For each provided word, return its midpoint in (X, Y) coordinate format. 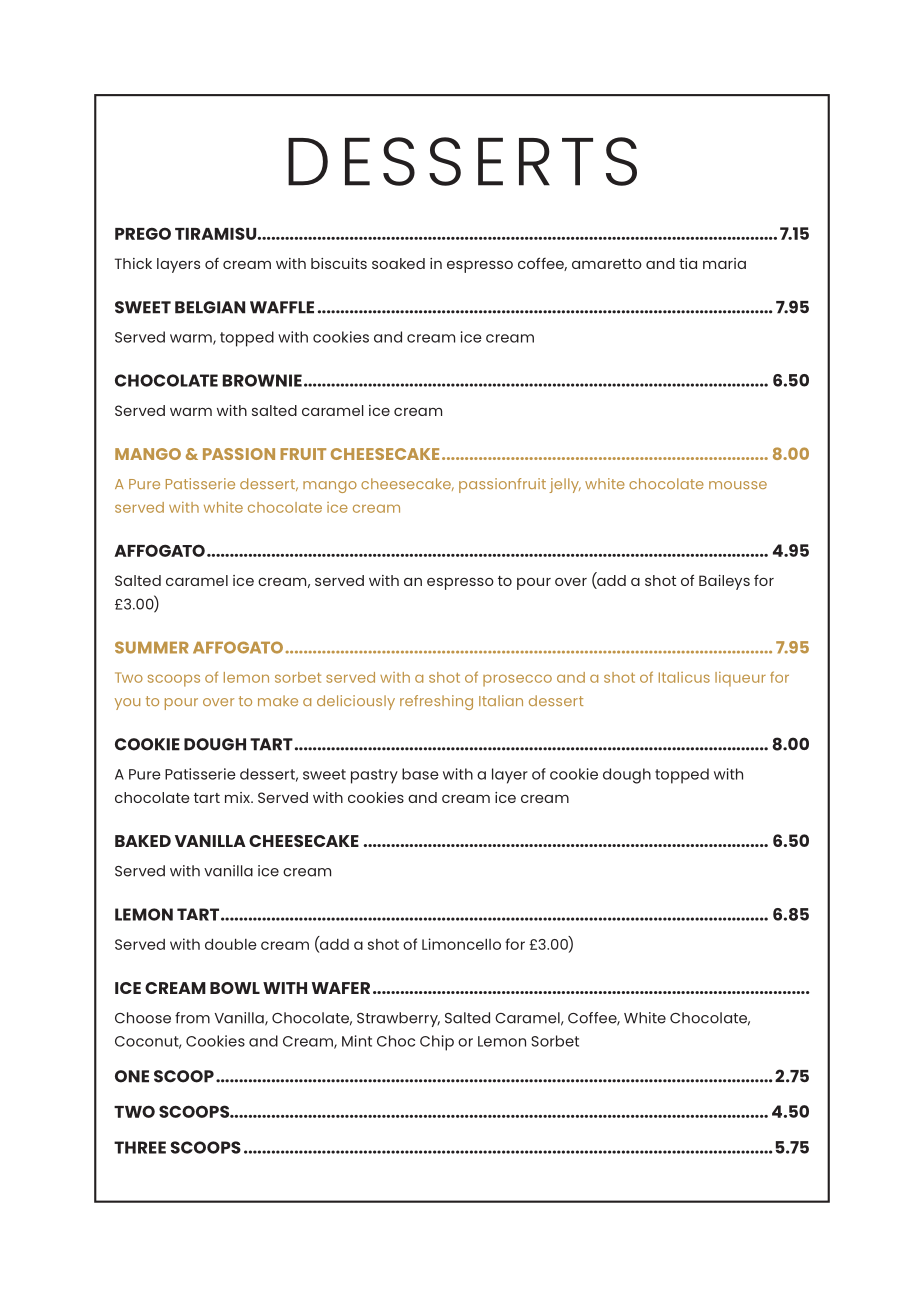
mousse (738, 485)
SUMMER (152, 647)
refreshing (436, 702)
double (231, 944)
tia (688, 263)
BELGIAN (210, 307)
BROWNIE (262, 380)
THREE (140, 1147)
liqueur (740, 679)
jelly (565, 485)
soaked (398, 263)
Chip (437, 1043)
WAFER (341, 988)
